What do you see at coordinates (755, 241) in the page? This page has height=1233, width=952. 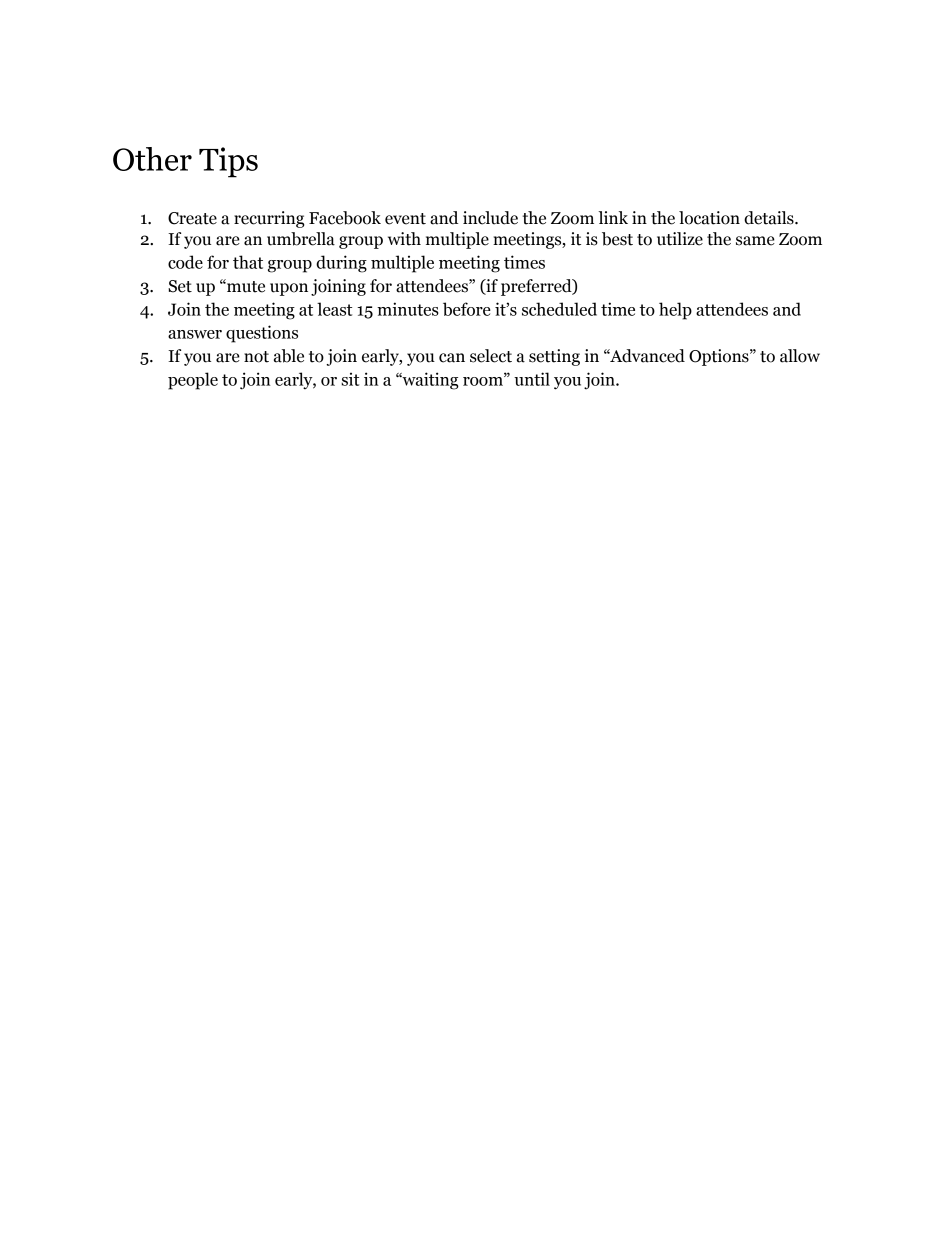 I see `same` at bounding box center [755, 241].
